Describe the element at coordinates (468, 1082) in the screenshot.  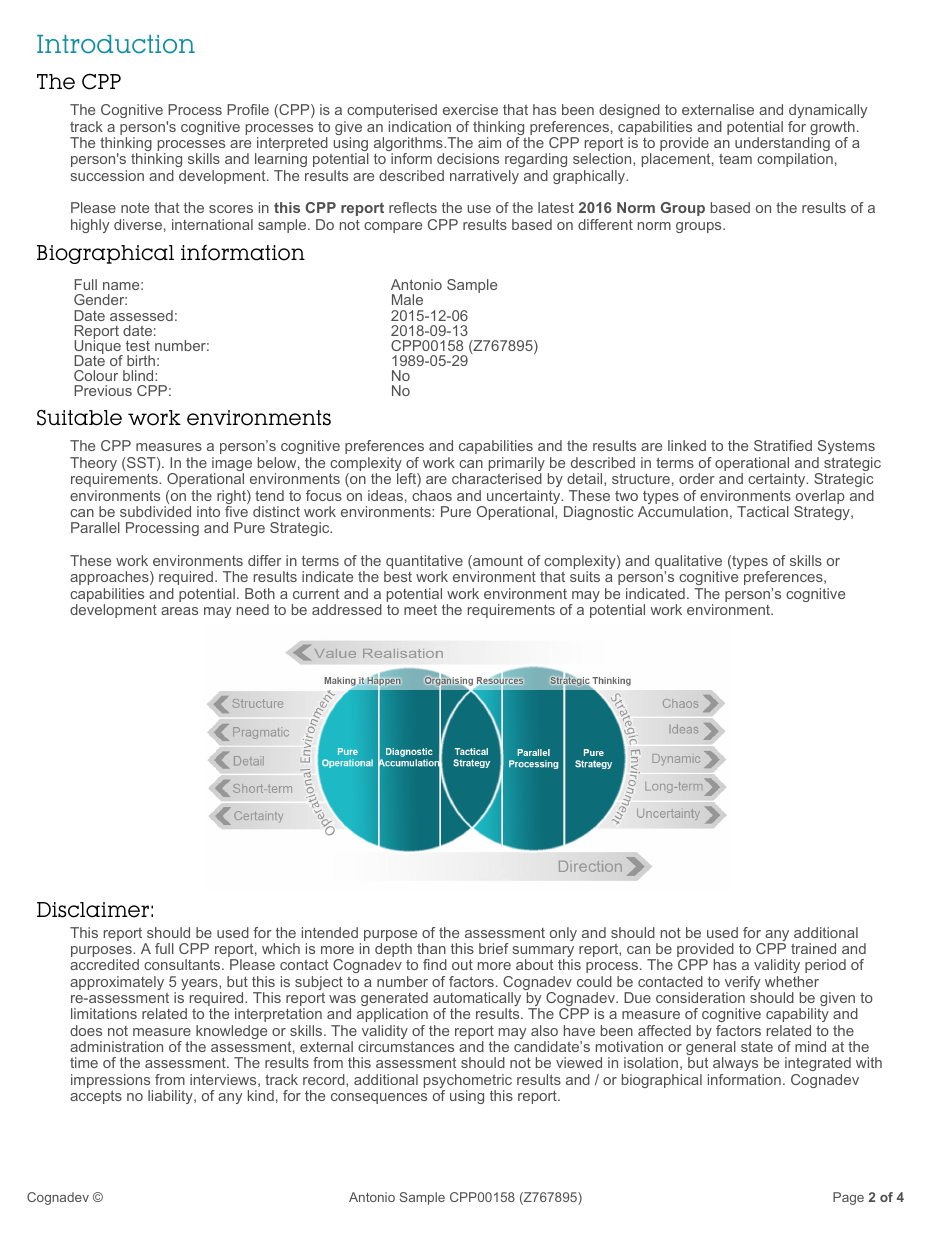
I see `psychometric` at that location.
